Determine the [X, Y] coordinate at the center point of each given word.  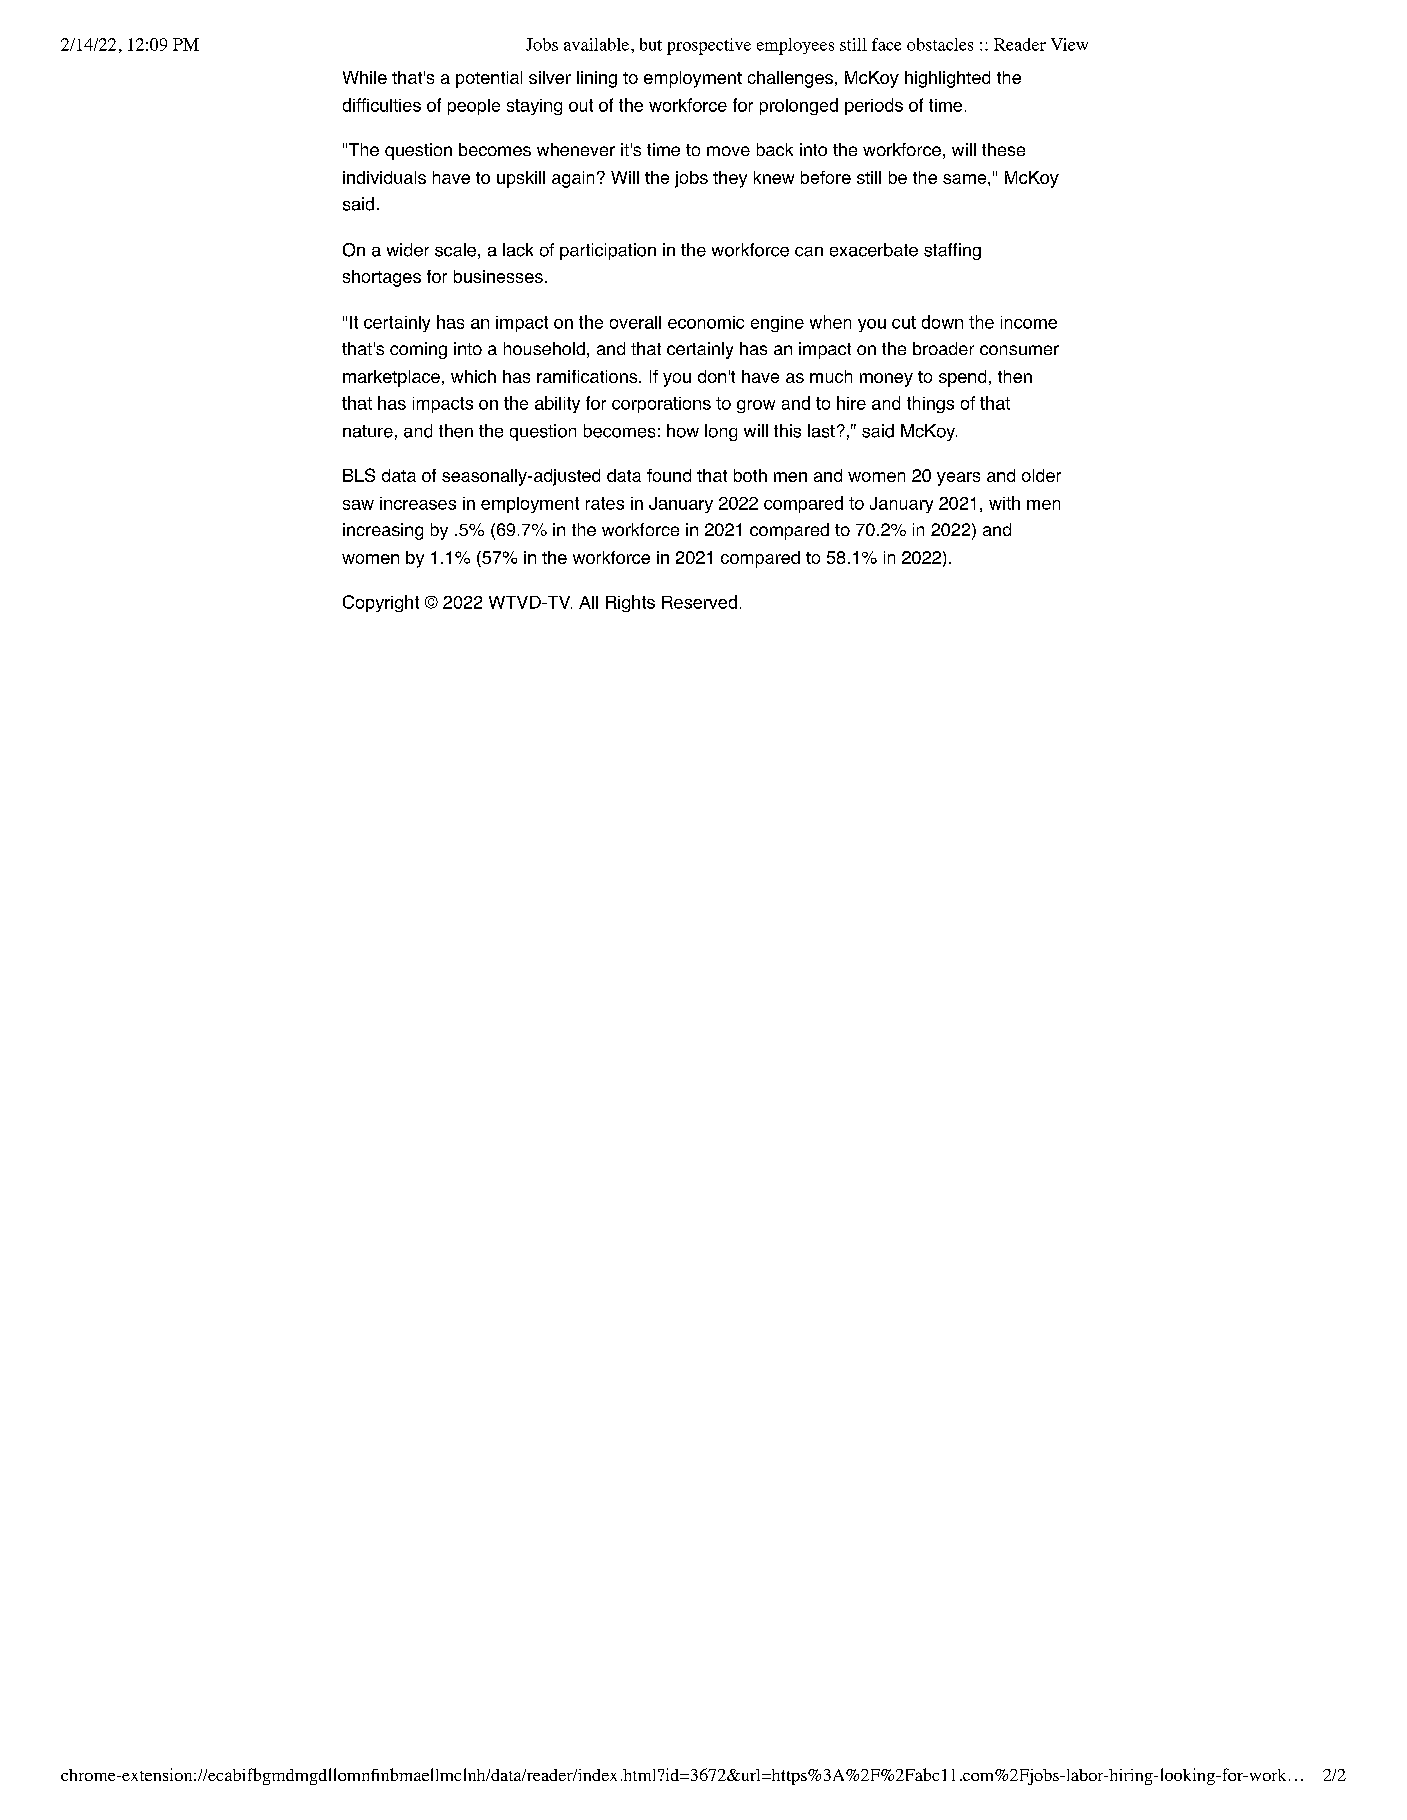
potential [489, 79]
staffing [952, 251]
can [809, 252]
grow [756, 406]
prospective [709, 46]
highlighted [947, 79]
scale [455, 250]
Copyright [381, 603]
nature [368, 431]
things [930, 404]
